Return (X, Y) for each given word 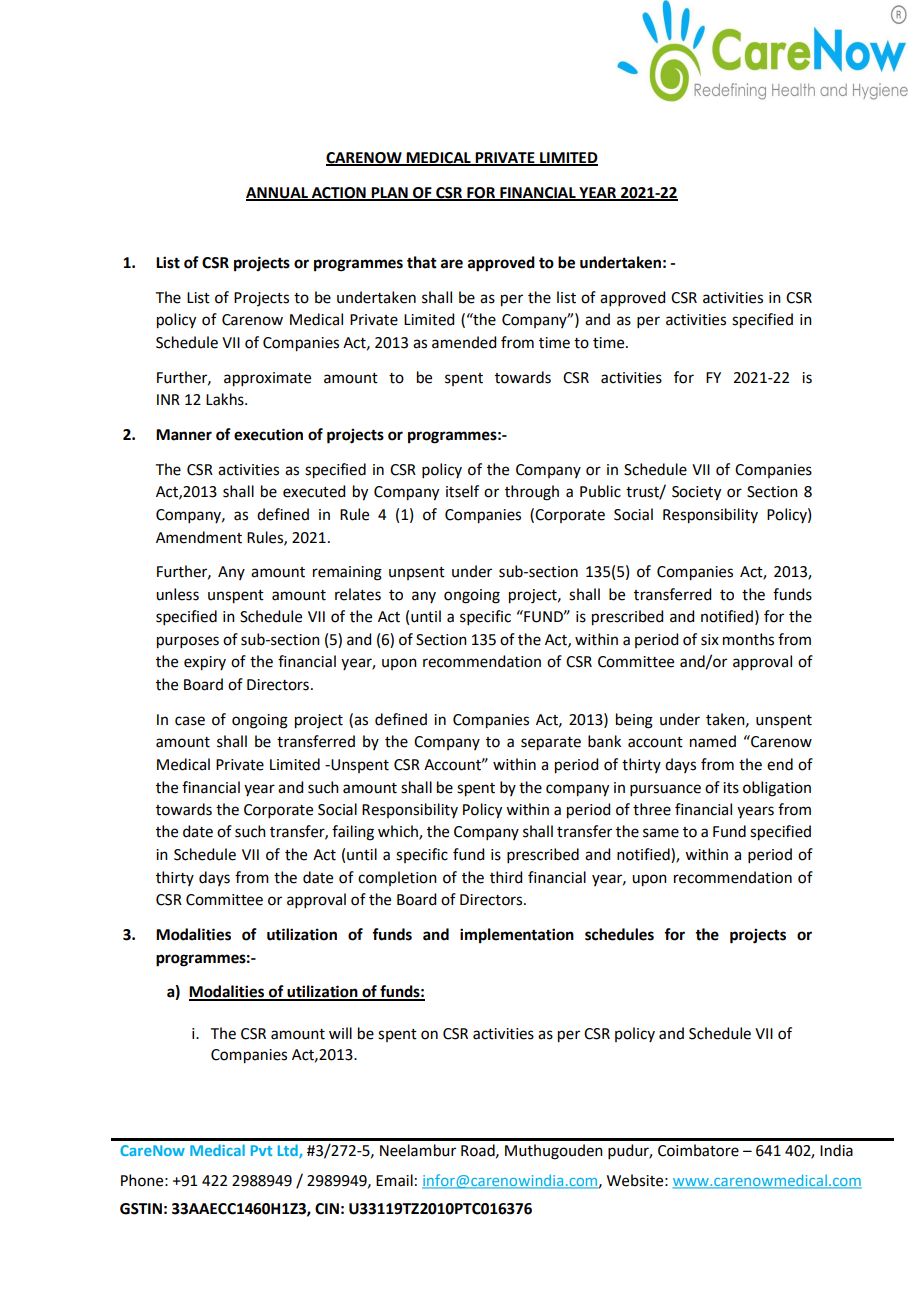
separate (551, 744)
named (713, 741)
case (190, 721)
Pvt (261, 1150)
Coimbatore (698, 1150)
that (422, 262)
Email (394, 1180)
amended (464, 342)
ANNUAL (278, 193)
